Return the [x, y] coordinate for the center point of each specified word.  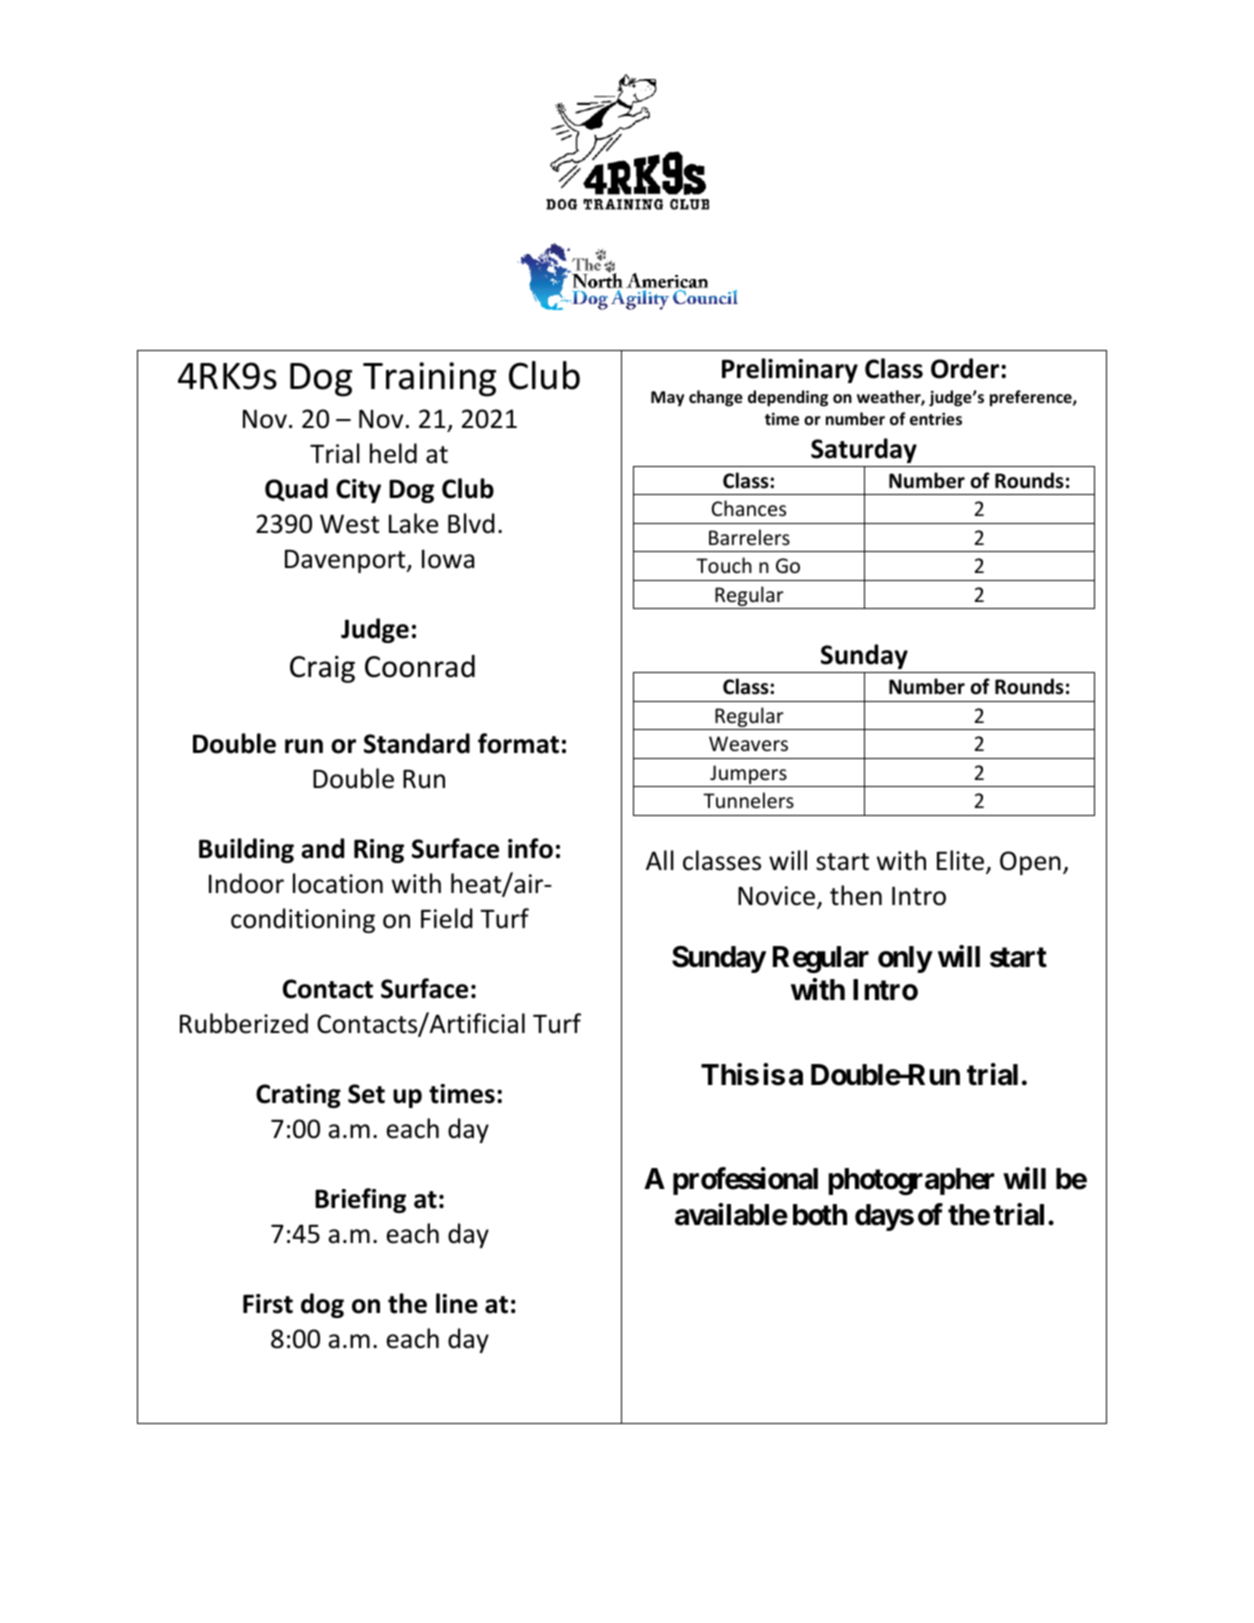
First [268, 1304]
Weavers [748, 744]
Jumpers [748, 776]
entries [936, 418]
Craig [322, 669]
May [667, 399]
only [905, 959]
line [457, 1303]
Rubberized [244, 1023]
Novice [778, 897]
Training [429, 379]
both [820, 1215]
